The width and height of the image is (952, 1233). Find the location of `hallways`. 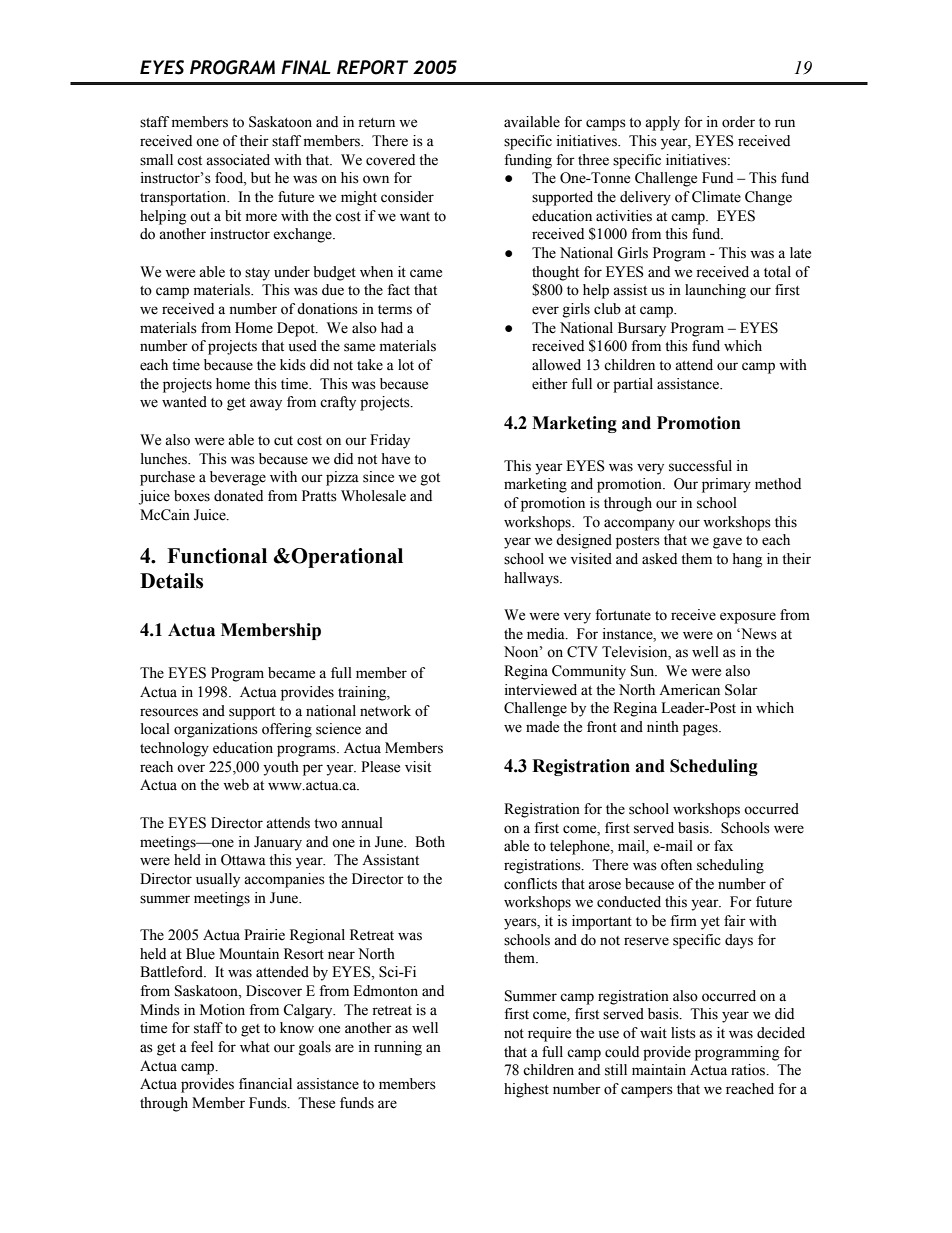

hallways is located at coordinates (532, 579).
